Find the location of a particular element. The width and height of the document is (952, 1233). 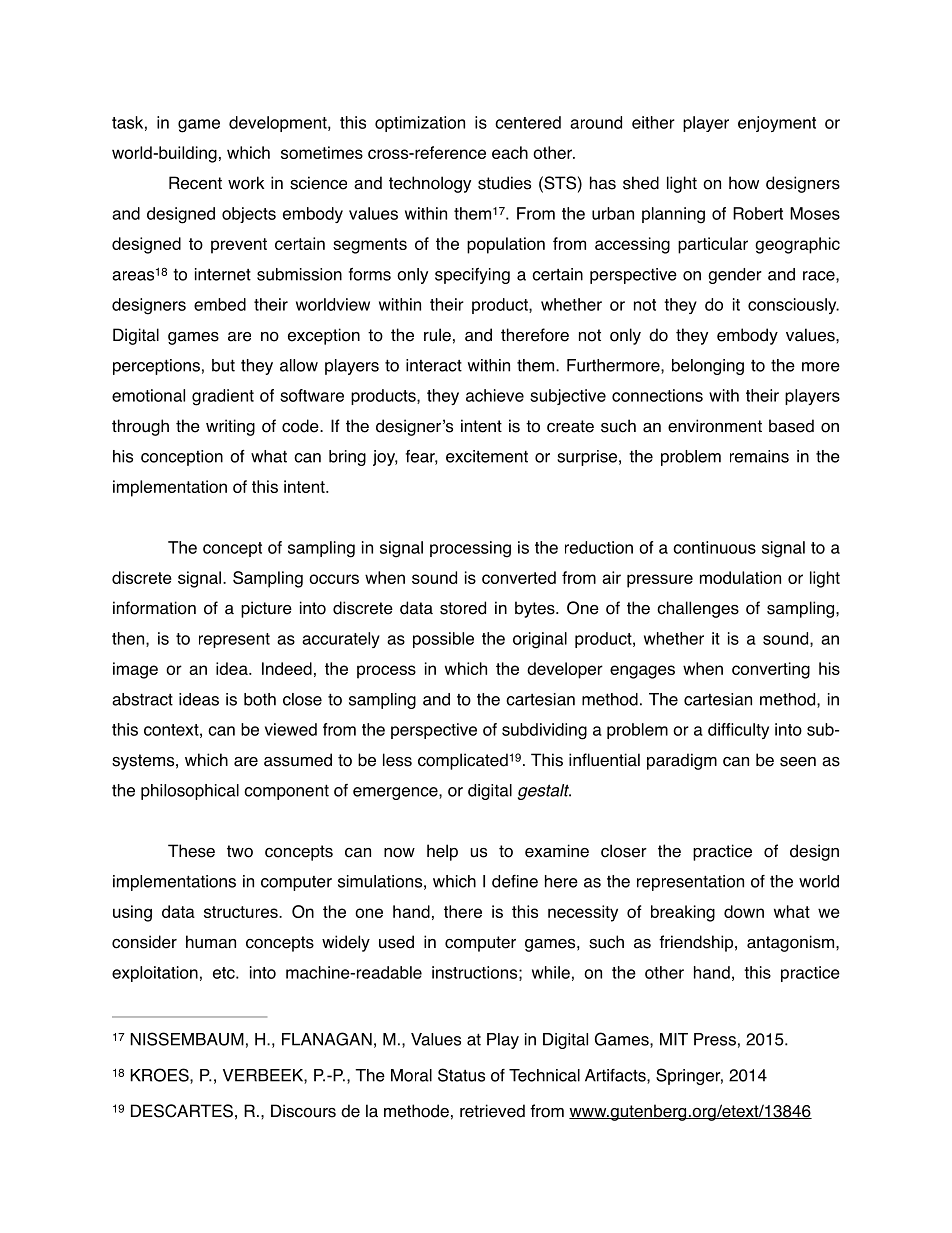

picture is located at coordinates (266, 609).
